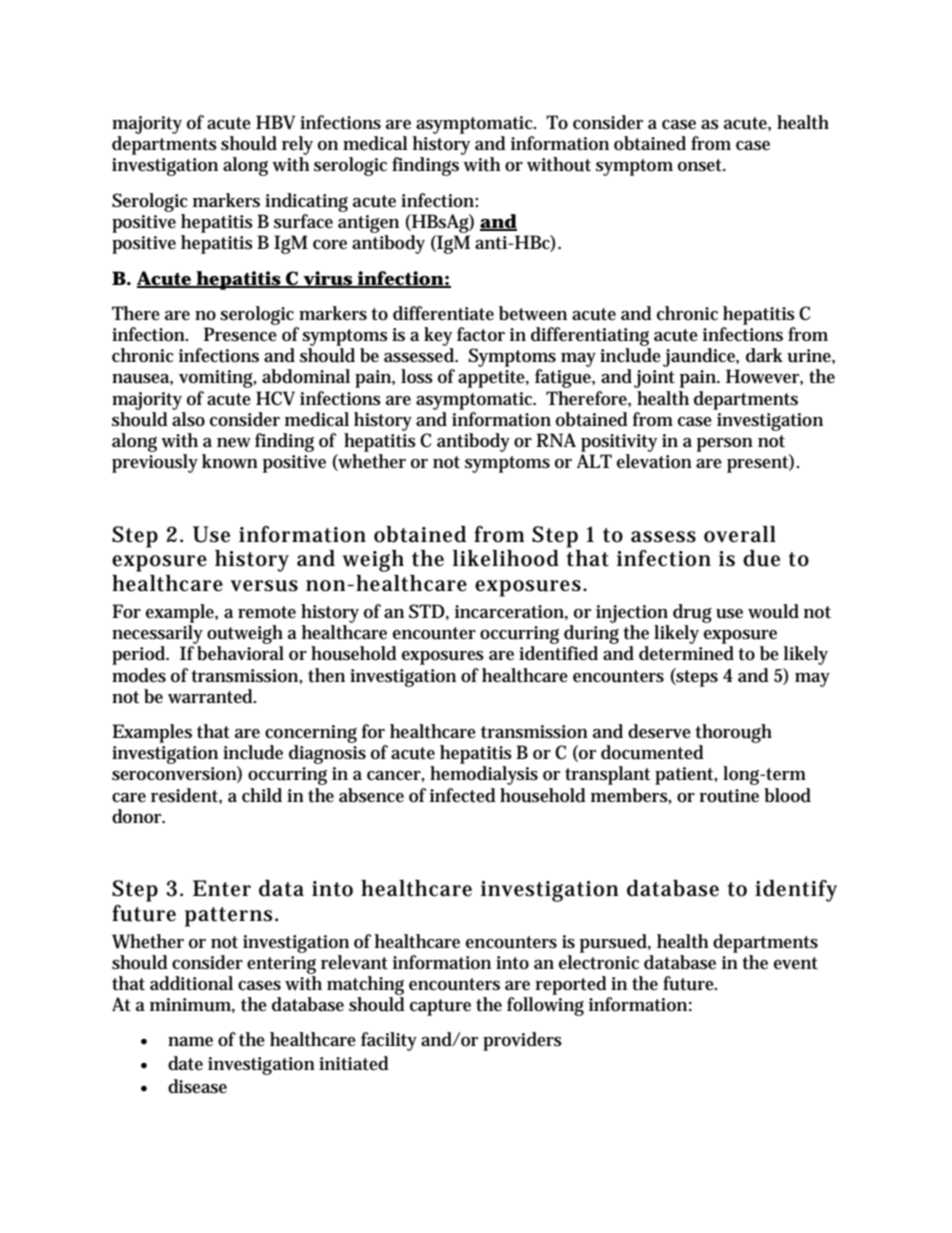  Describe the element at coordinates (275, 122) in the screenshot. I see `HBV` at that location.
